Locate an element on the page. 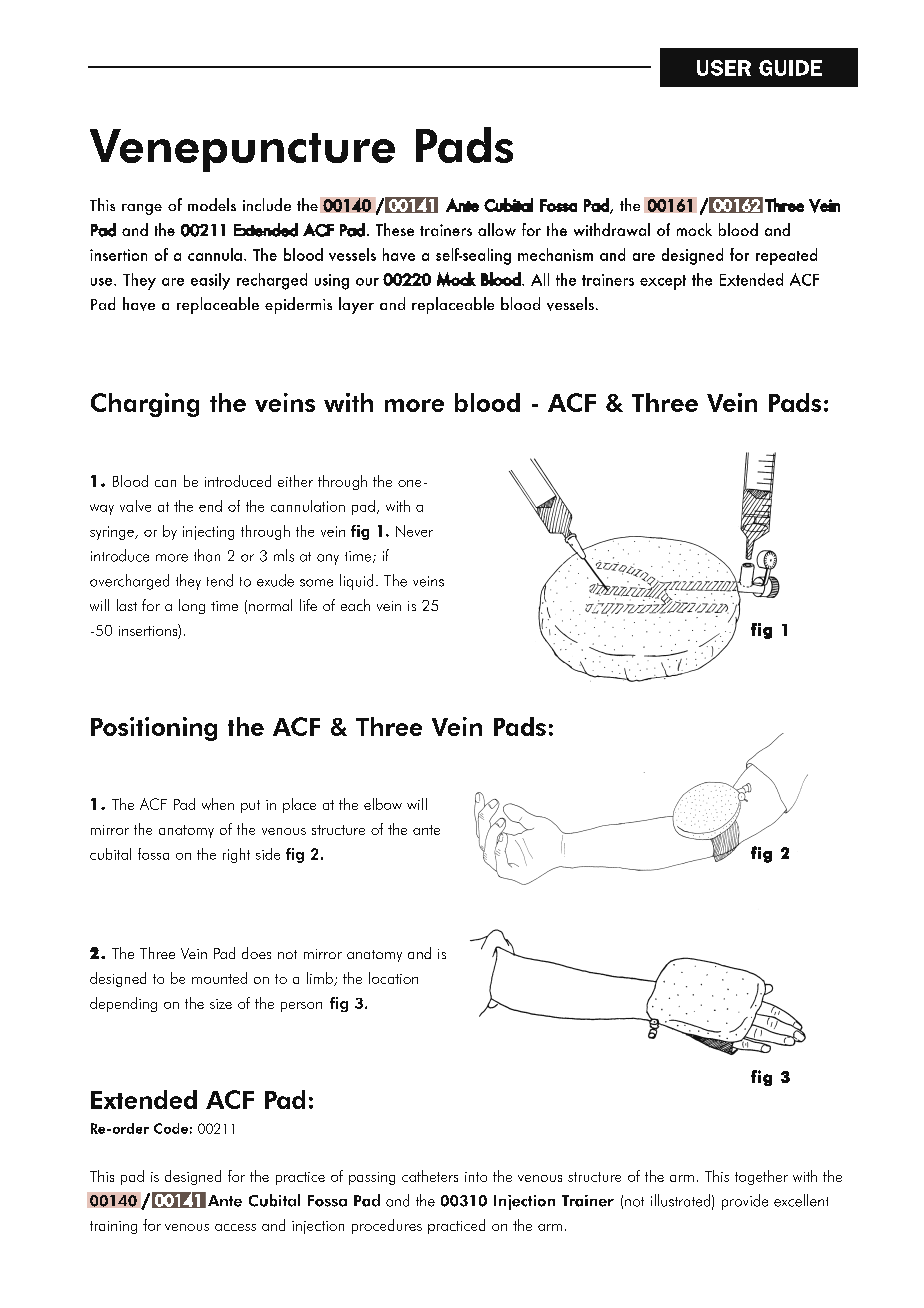 The height and width of the page is (1308, 924). together is located at coordinates (761, 1177).
